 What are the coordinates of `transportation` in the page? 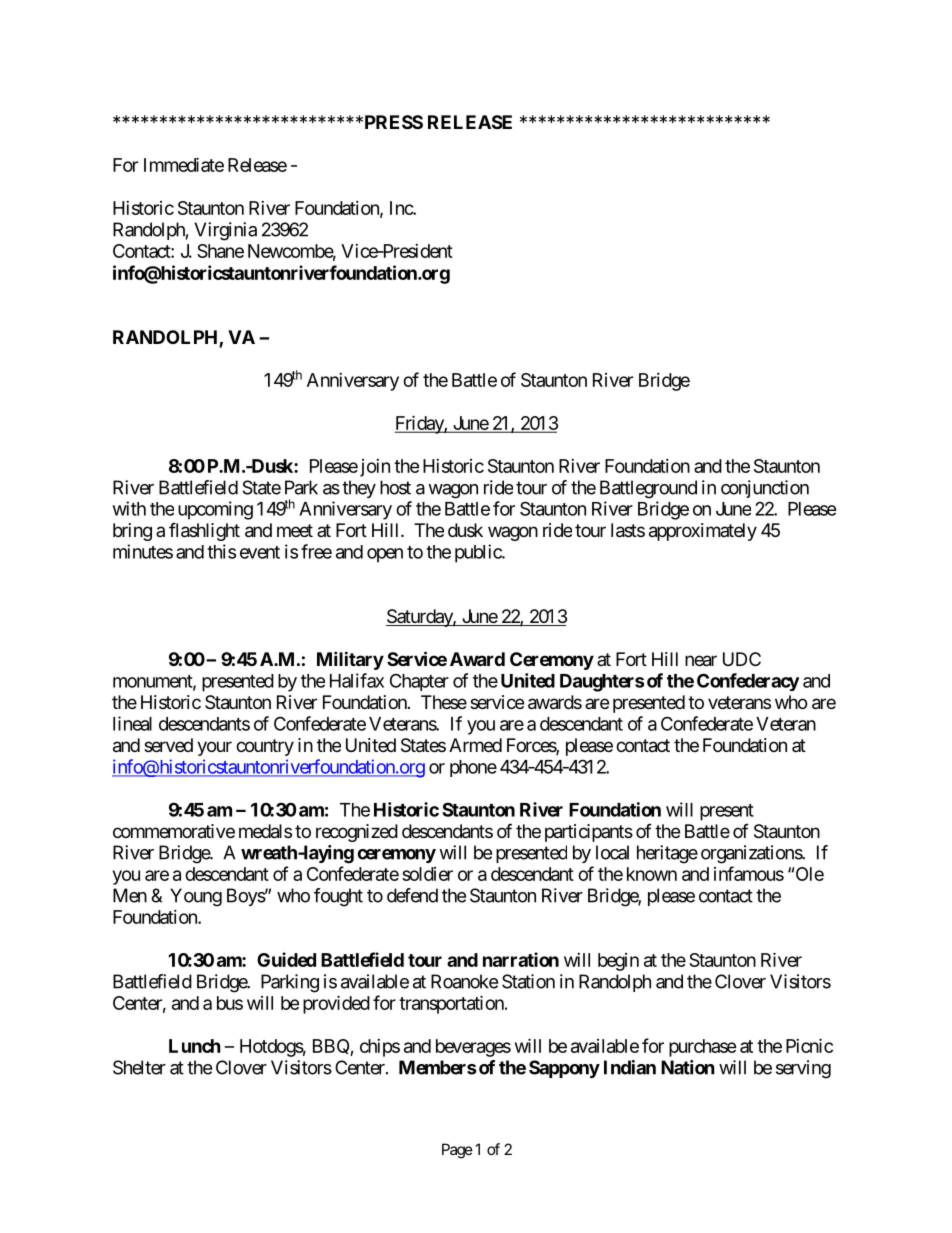 It's located at (452, 1004).
